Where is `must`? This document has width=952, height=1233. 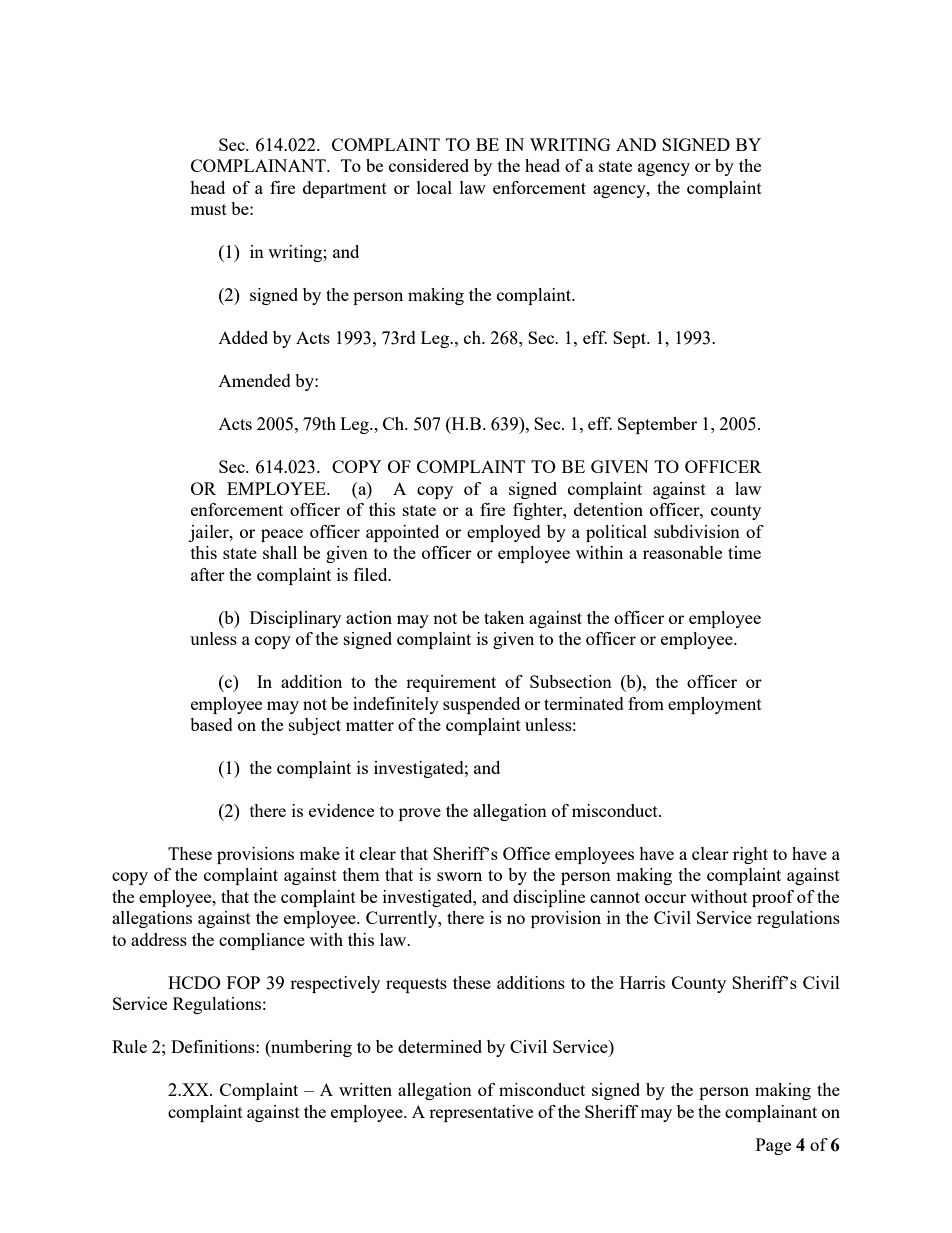
must is located at coordinates (208, 209).
